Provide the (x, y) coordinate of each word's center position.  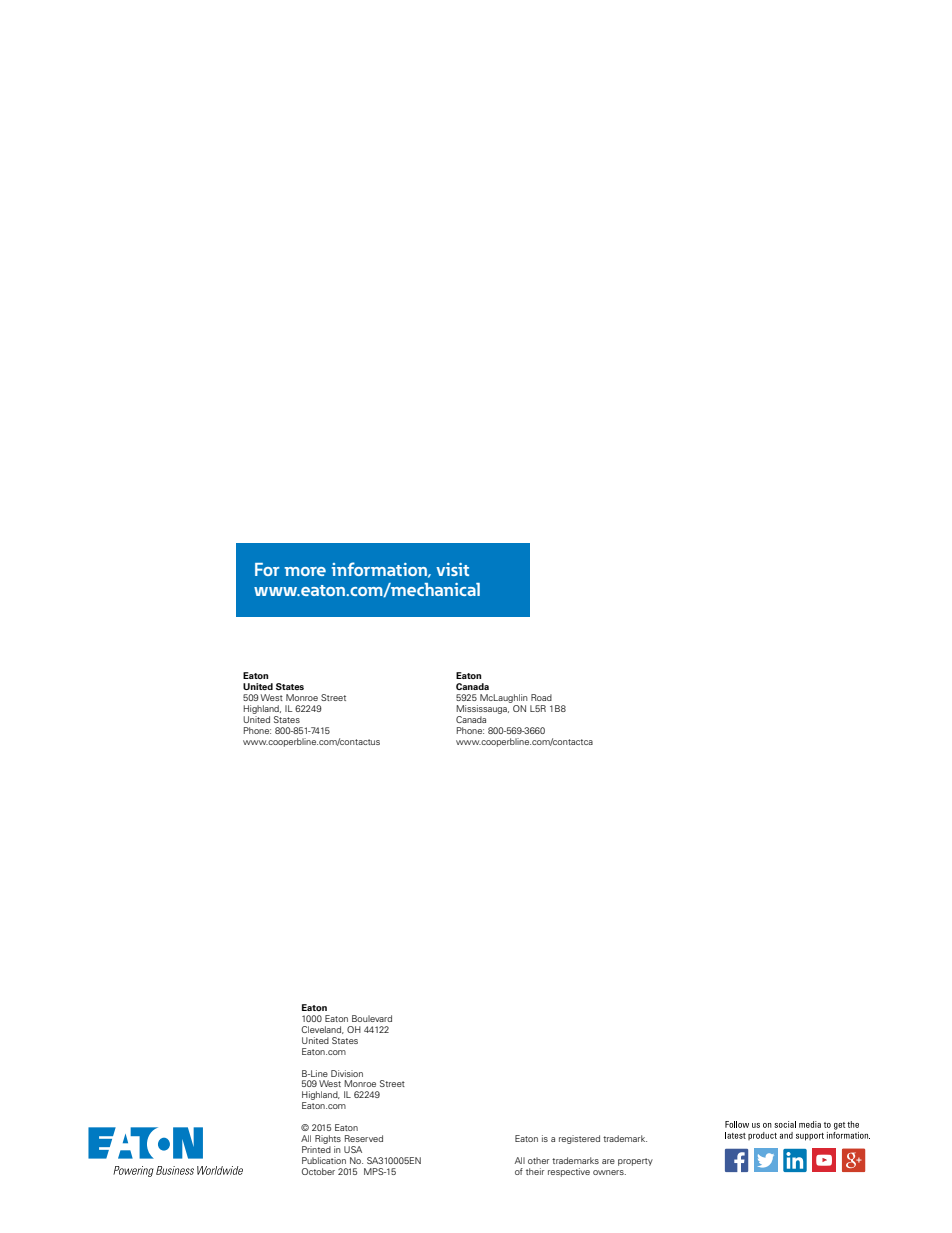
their (535, 1171)
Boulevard (372, 1018)
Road (541, 697)
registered (579, 1139)
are (608, 1161)
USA (353, 1149)
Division (347, 1073)
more (305, 571)
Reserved (364, 1138)
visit (452, 569)
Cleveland (322, 1030)
